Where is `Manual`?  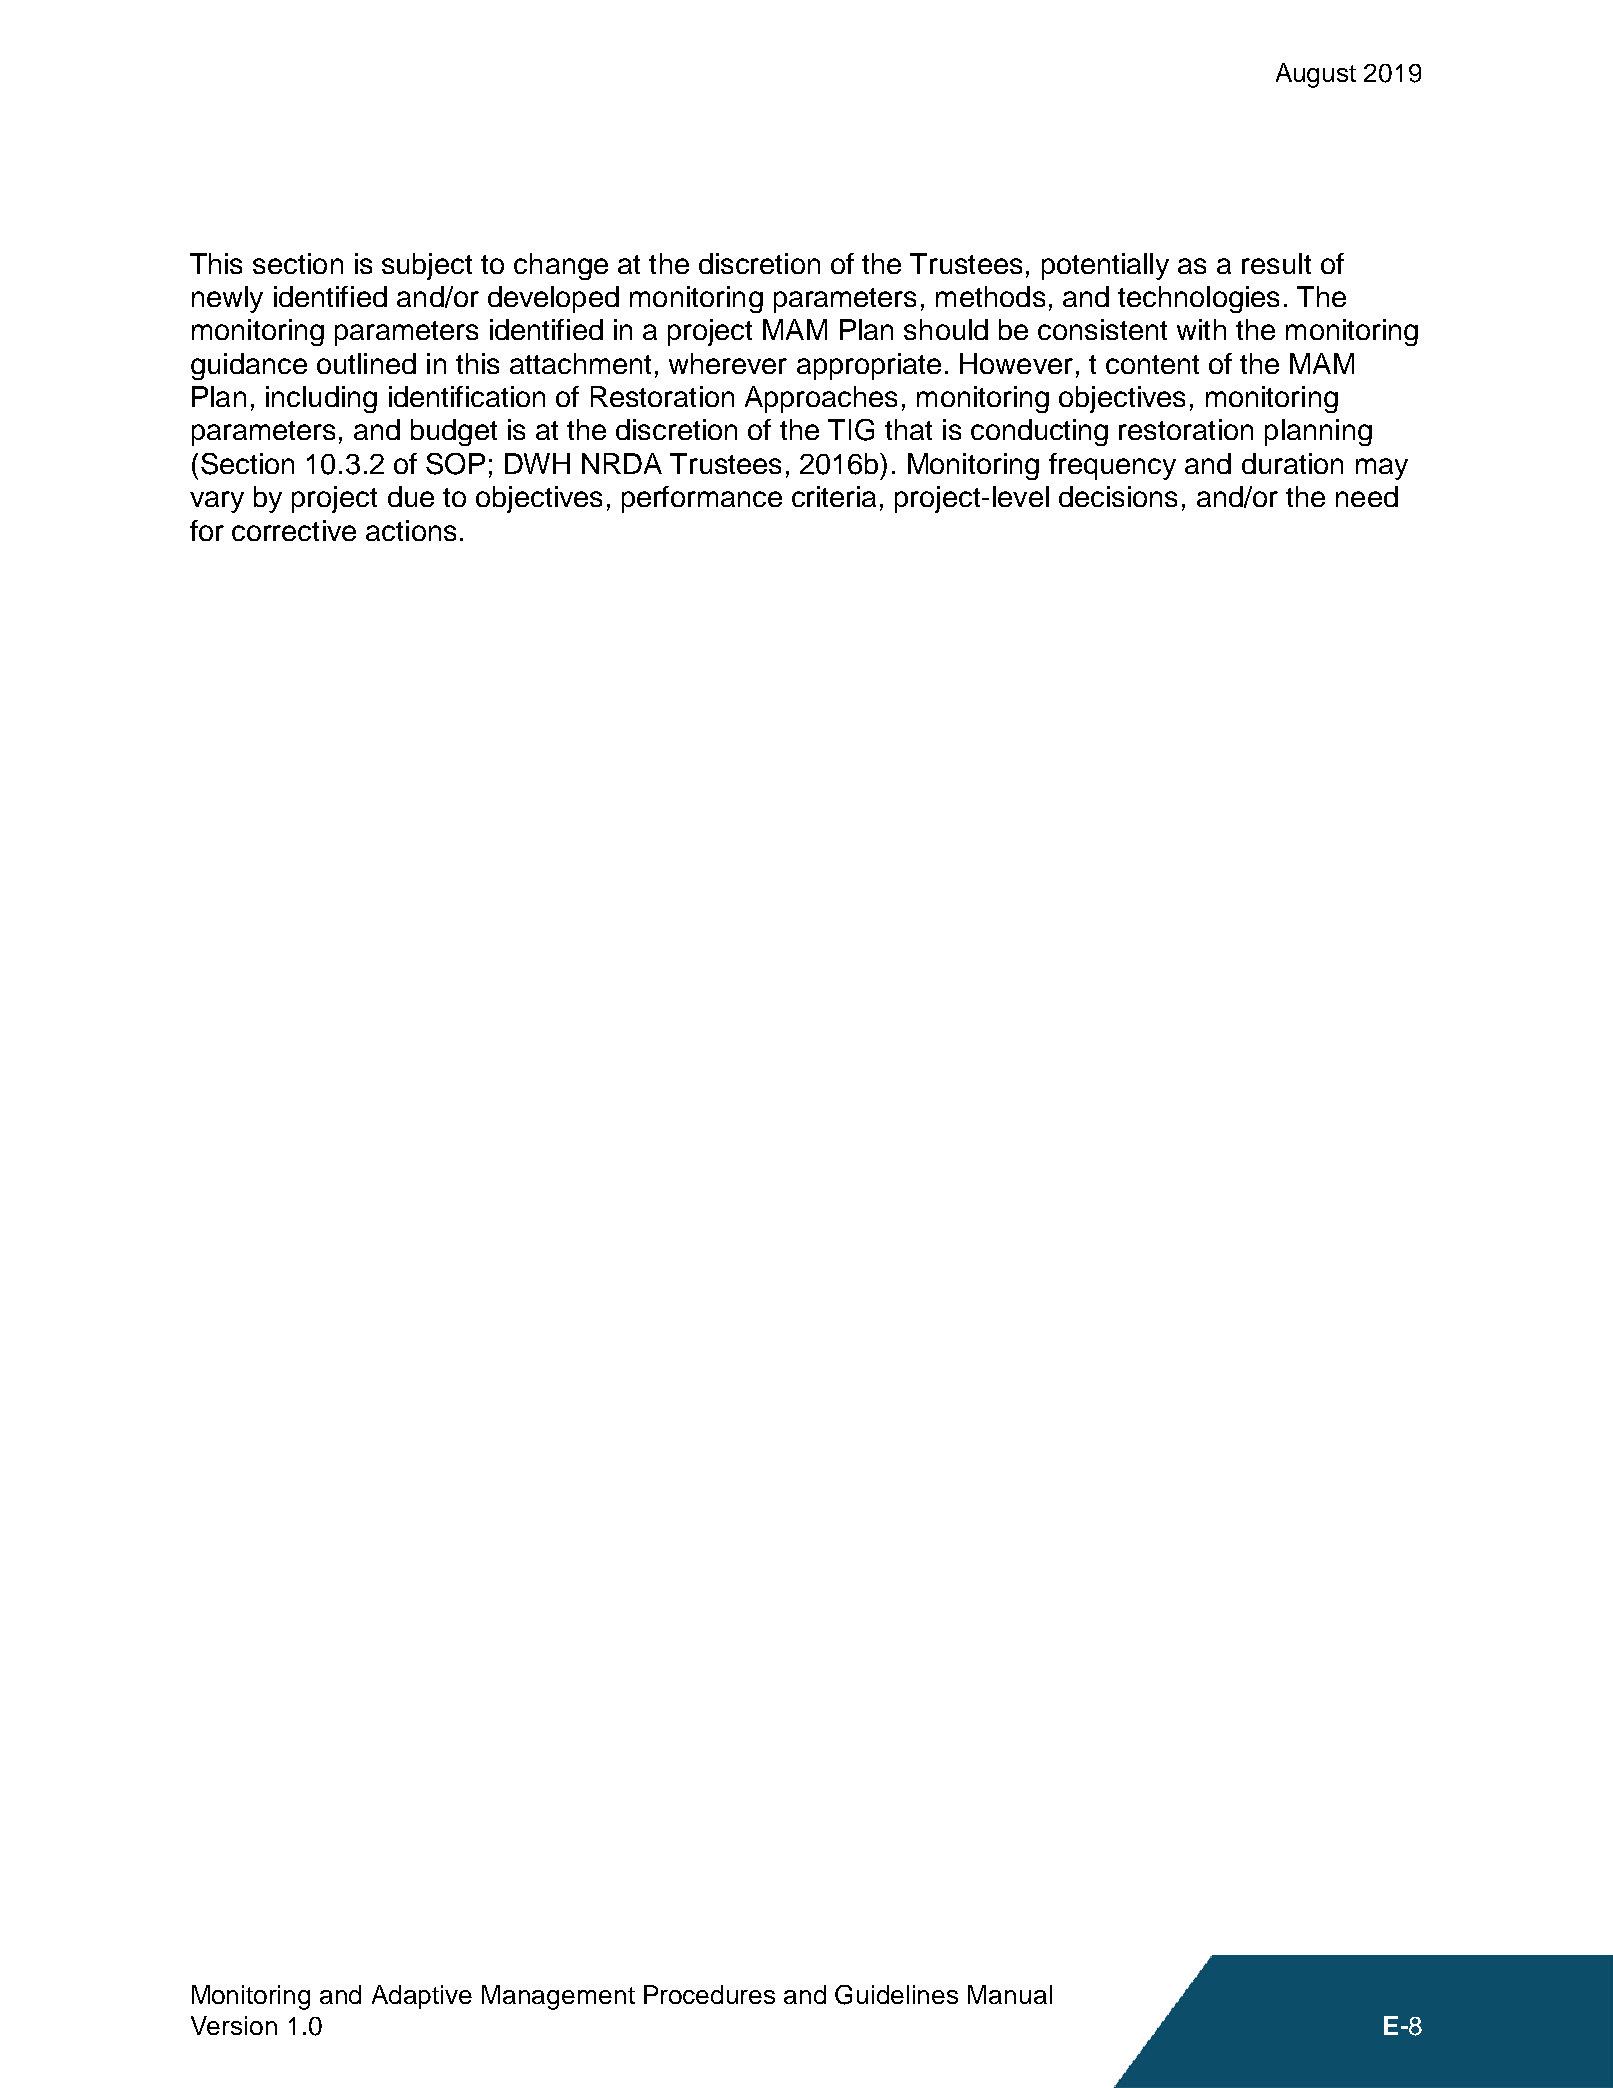
Manual is located at coordinates (1010, 1994).
